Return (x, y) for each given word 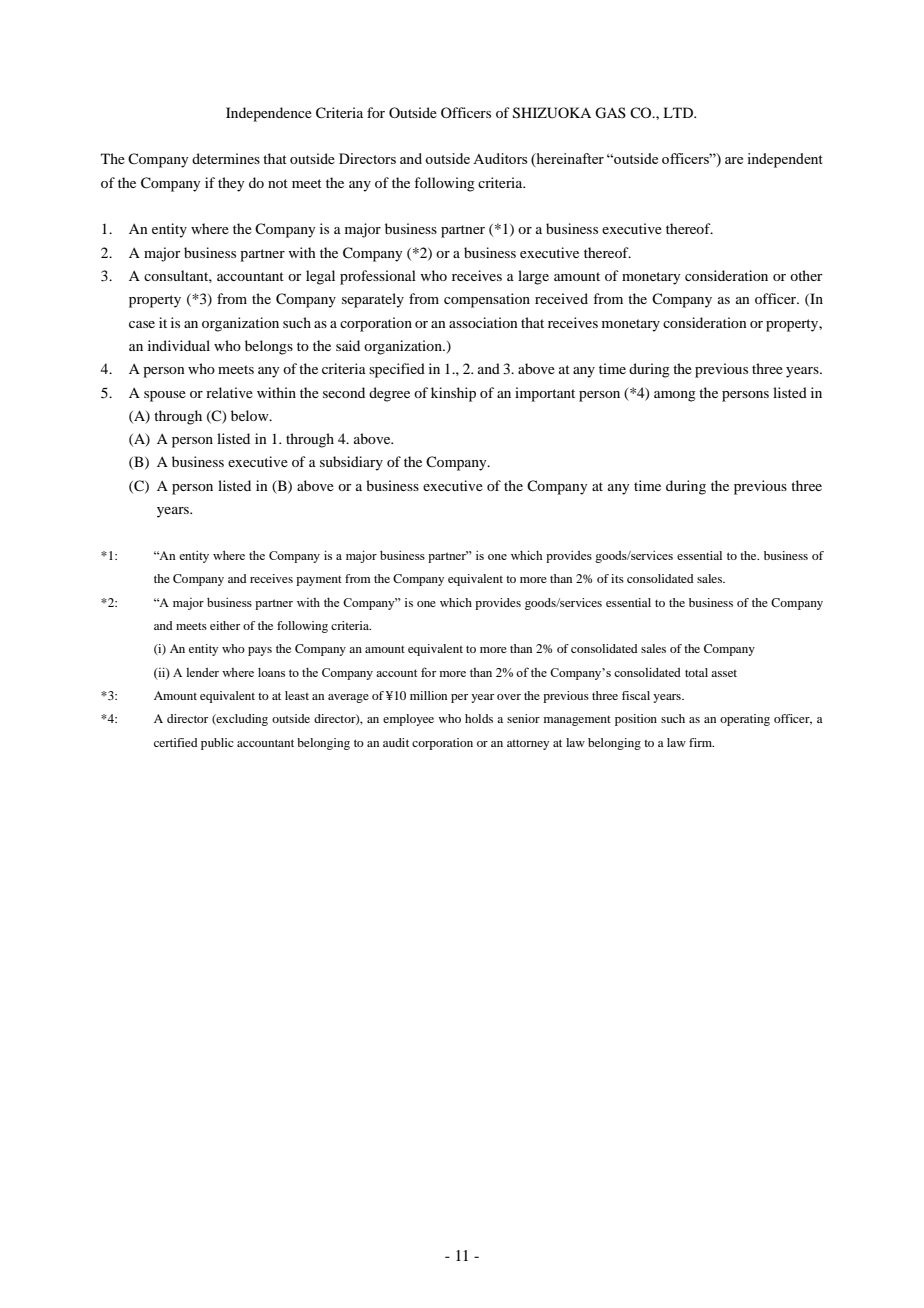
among (675, 396)
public (217, 744)
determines (226, 158)
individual (179, 345)
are (734, 160)
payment (319, 581)
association (483, 322)
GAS (610, 113)
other (806, 275)
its (617, 578)
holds (479, 718)
